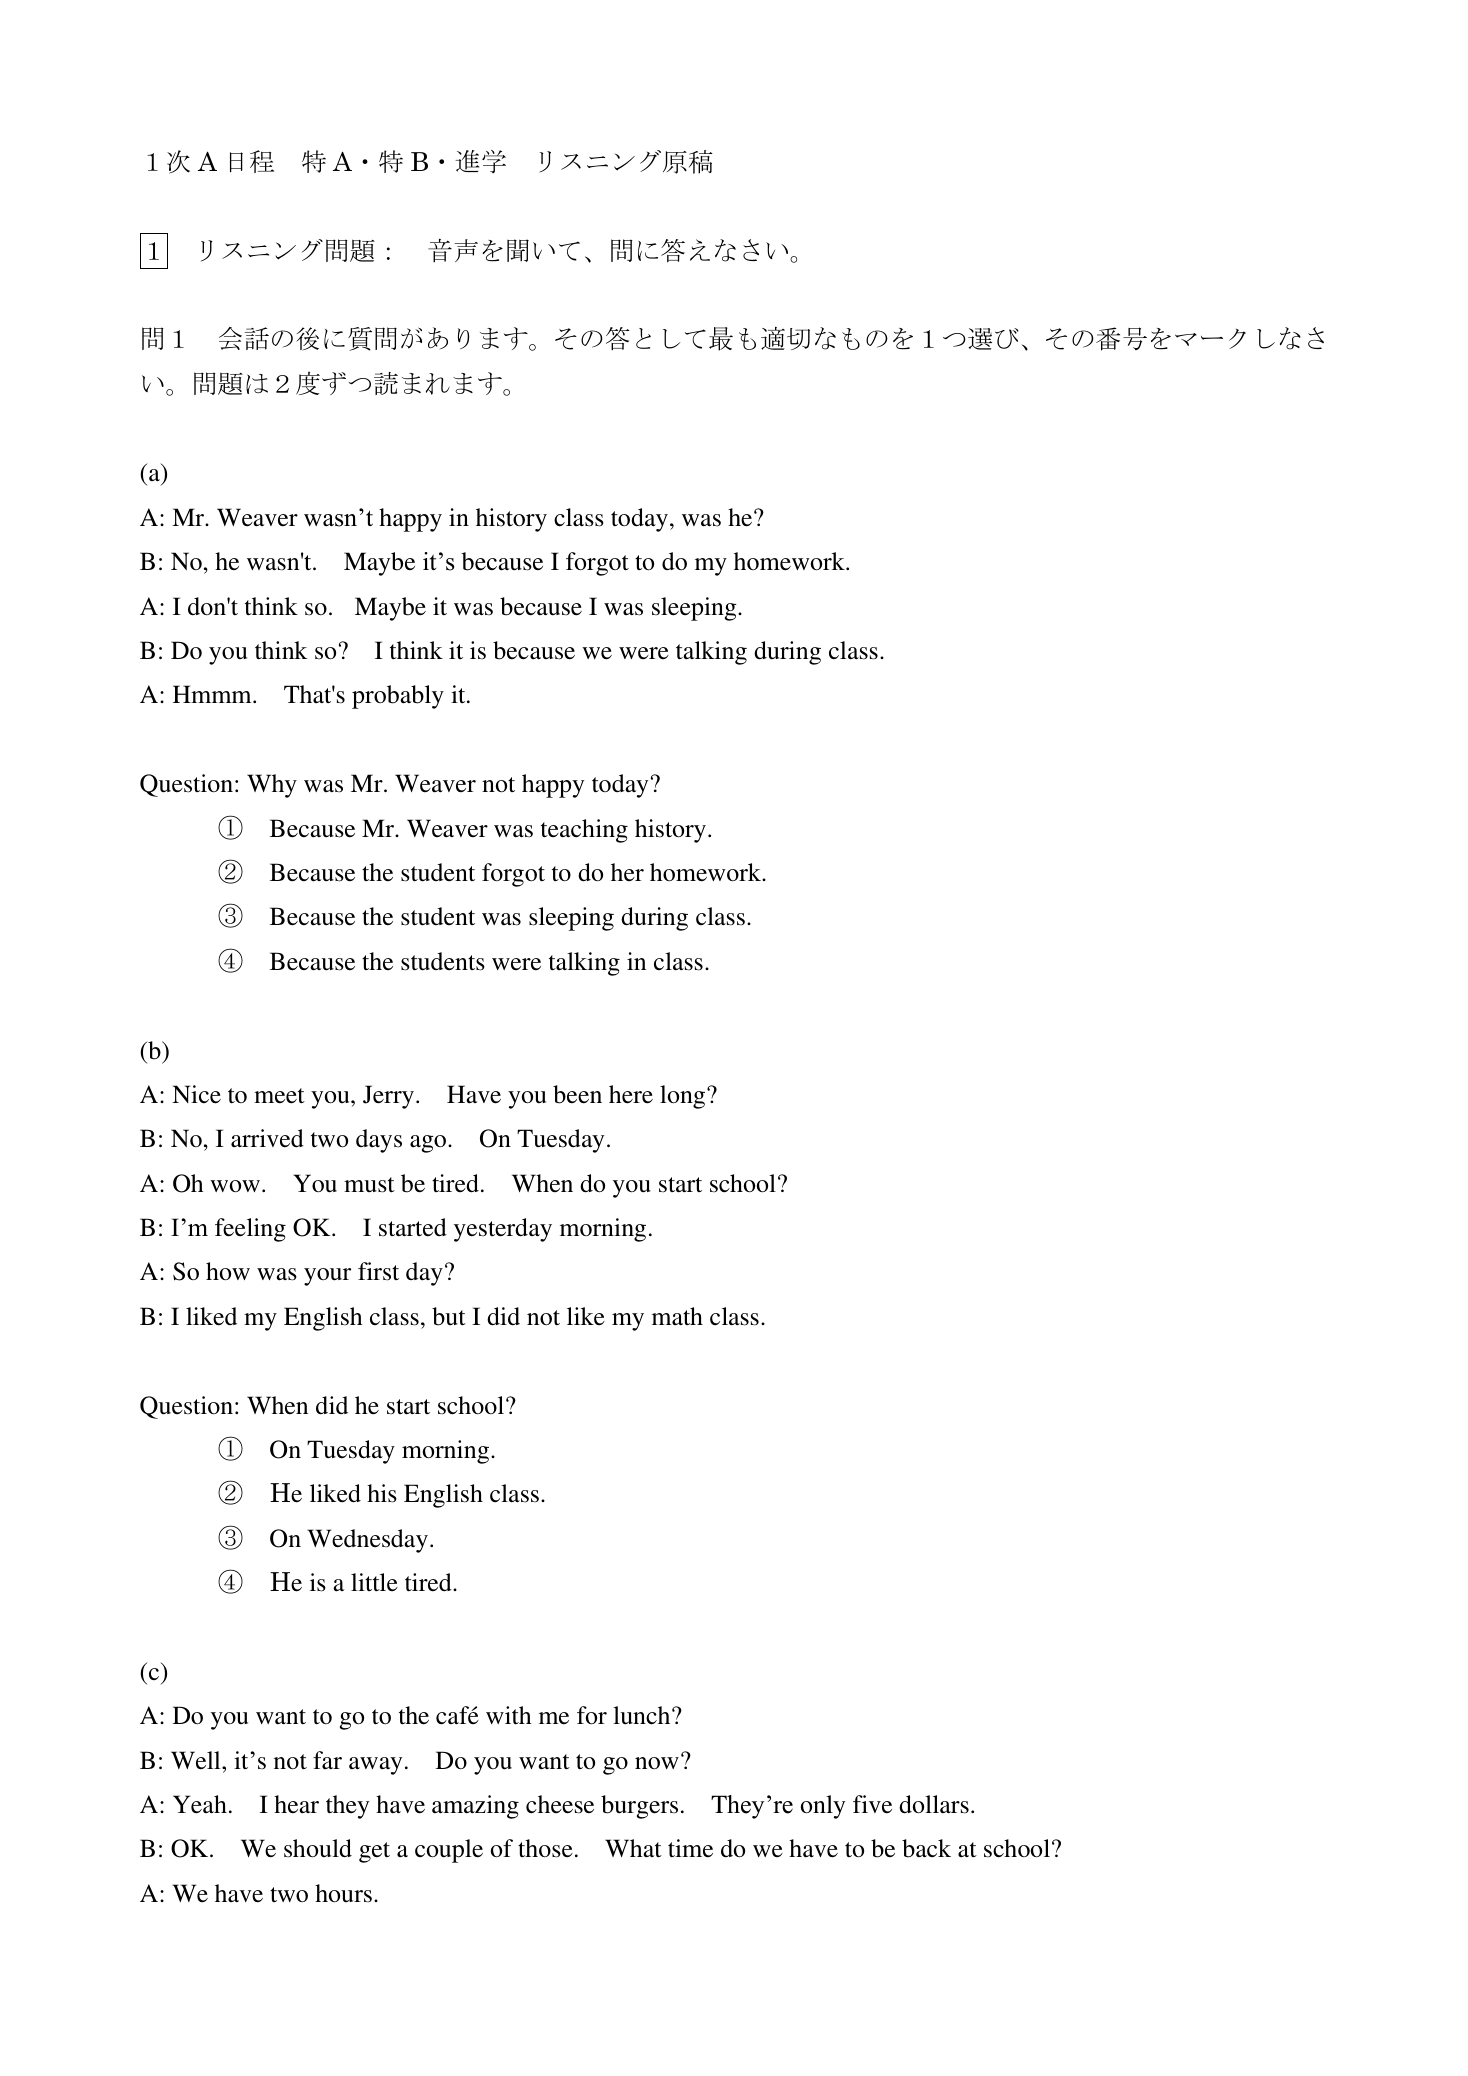 Image resolution: width=1468 pixels, height=2076 pixels. I want to click on teaching, so click(584, 831).
